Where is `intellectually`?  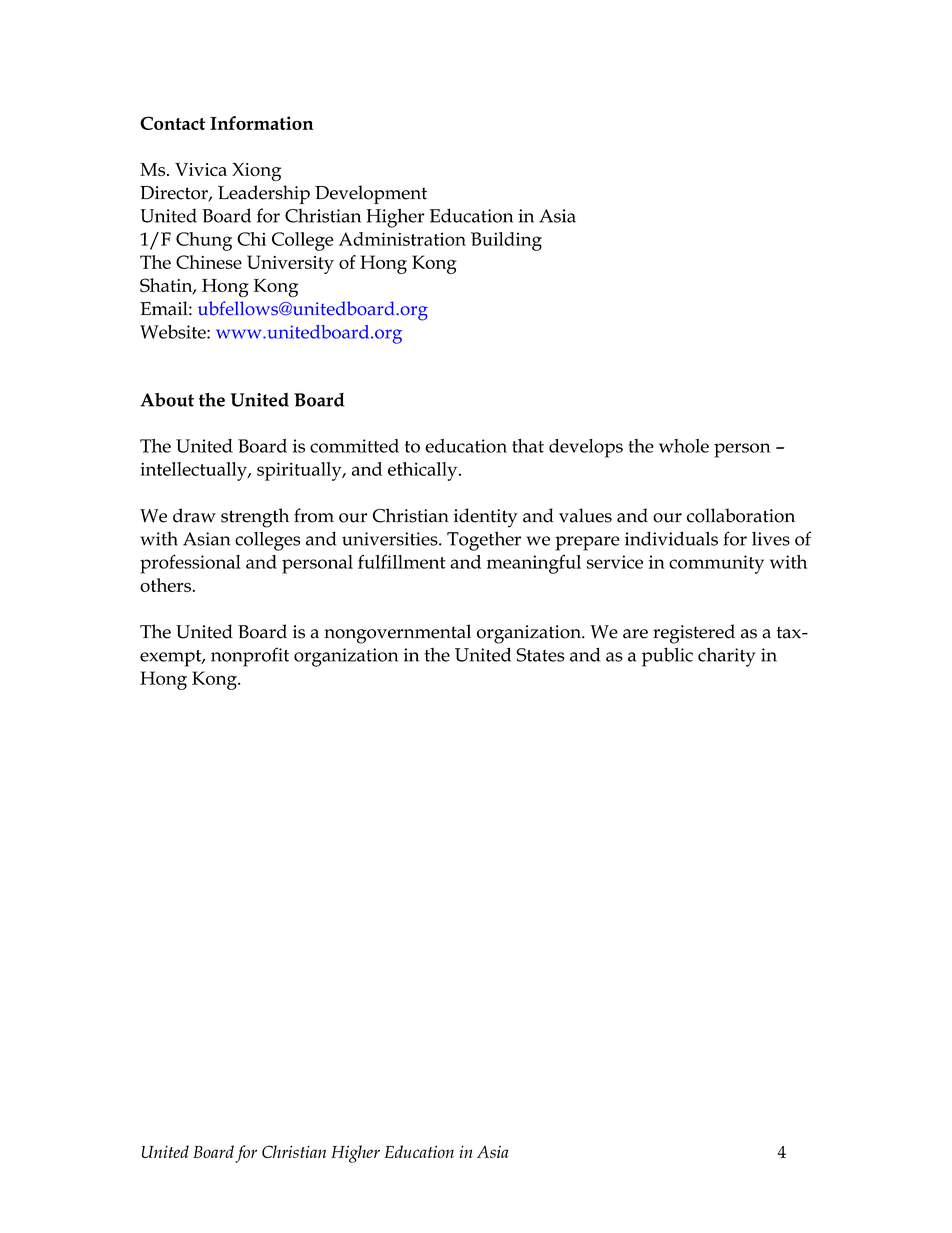 intellectually is located at coordinates (194, 471).
